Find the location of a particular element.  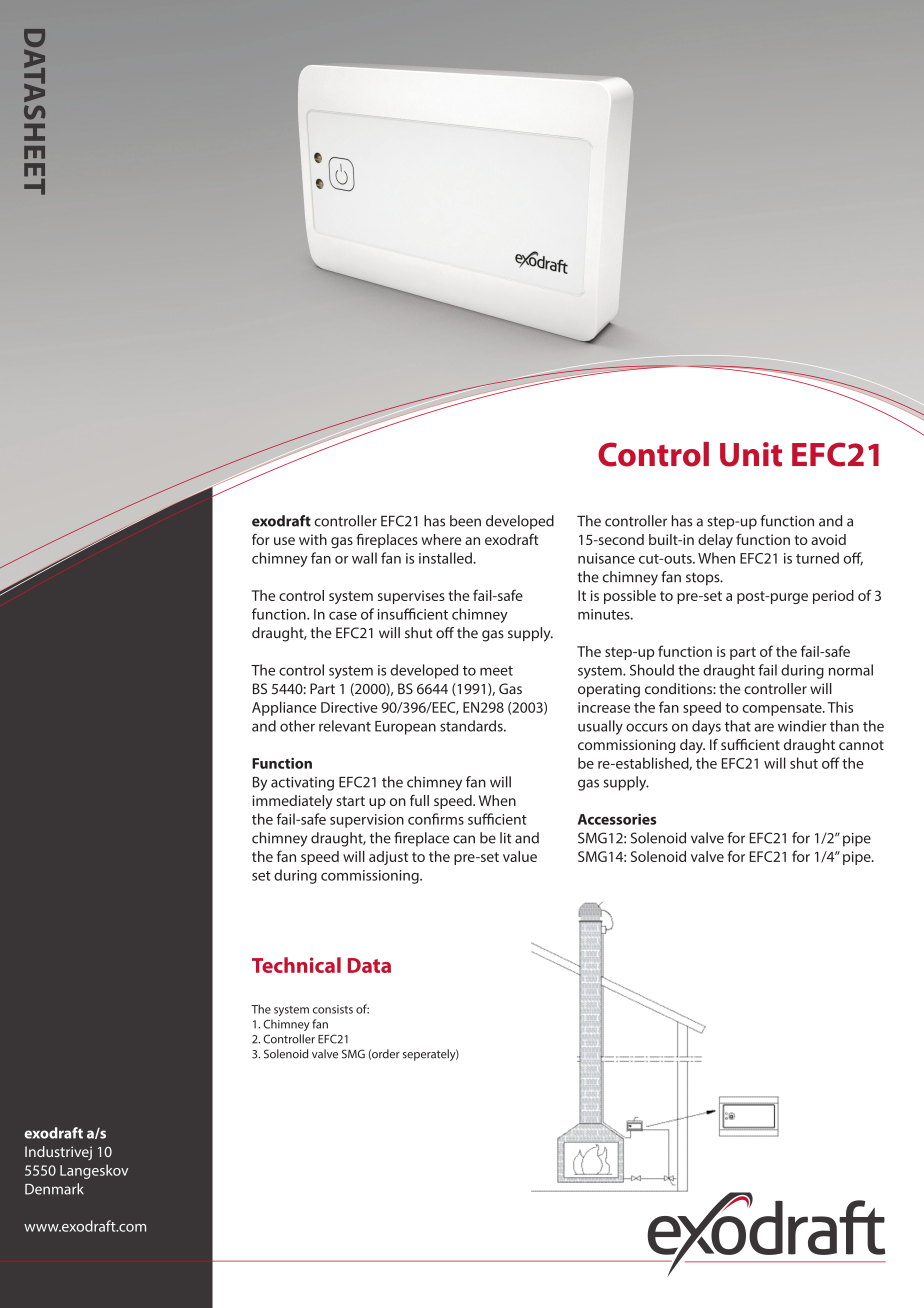

normal is located at coordinates (851, 670).
